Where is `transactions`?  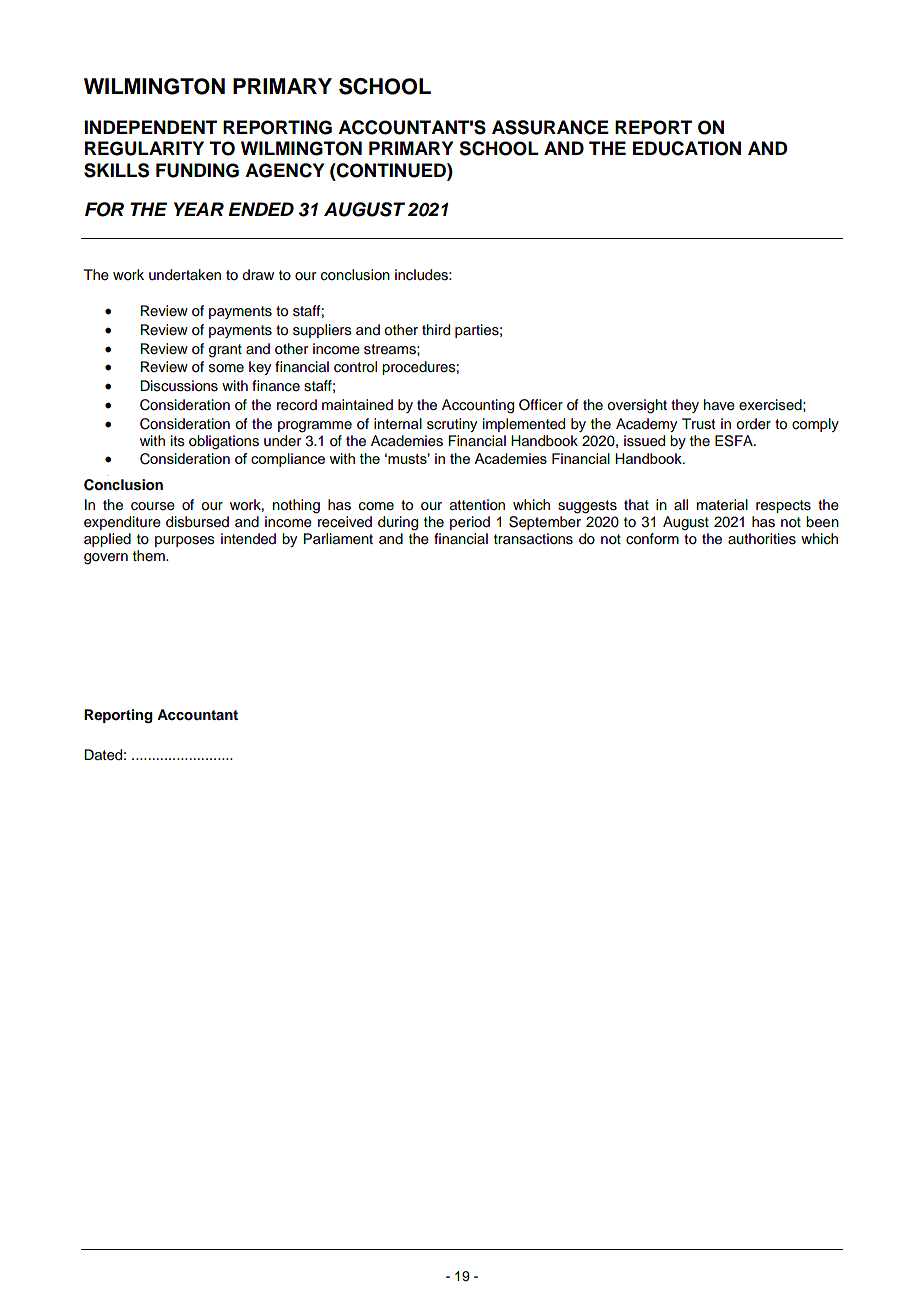
transactions is located at coordinates (533, 539).
